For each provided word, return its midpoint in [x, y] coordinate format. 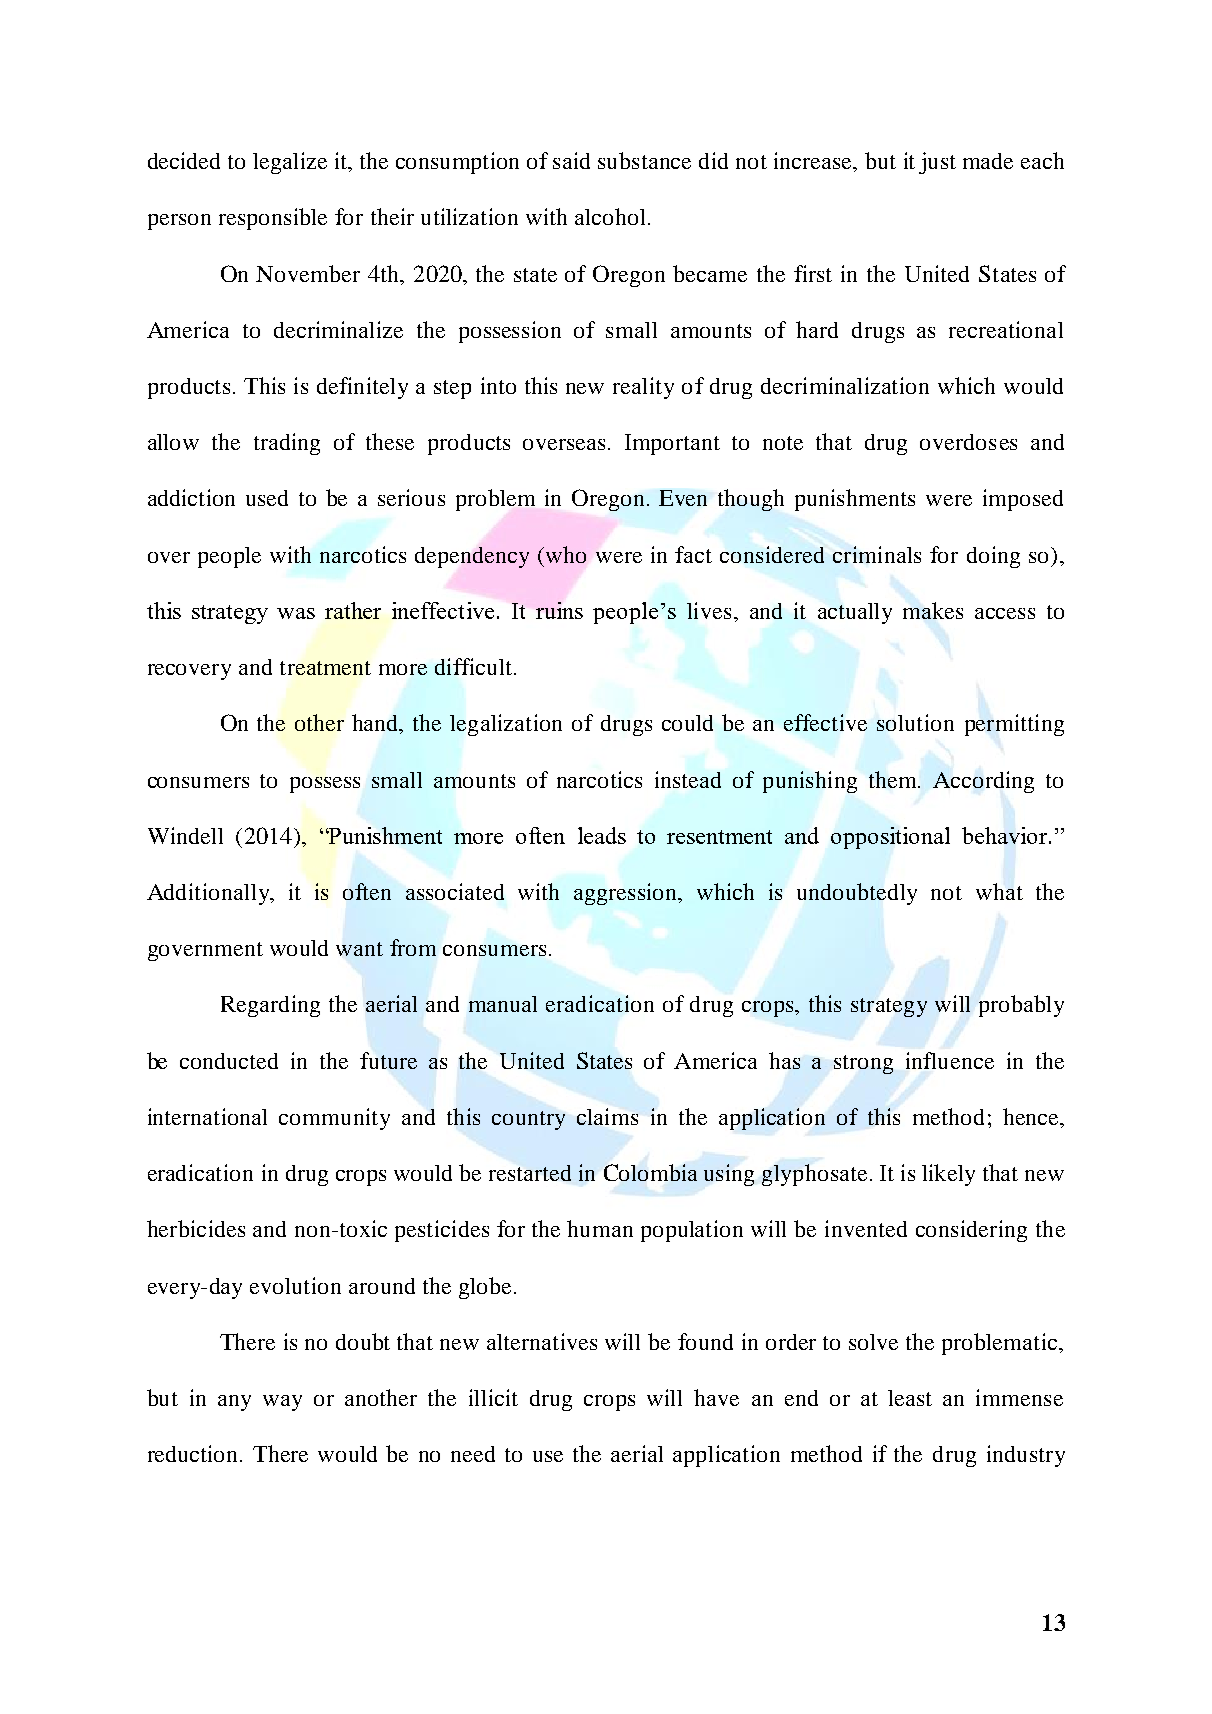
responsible [273, 219]
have [716, 1397]
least [910, 1398]
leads [602, 835]
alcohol [612, 216]
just [937, 163]
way [282, 1403]
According [983, 782]
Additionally [209, 894]
